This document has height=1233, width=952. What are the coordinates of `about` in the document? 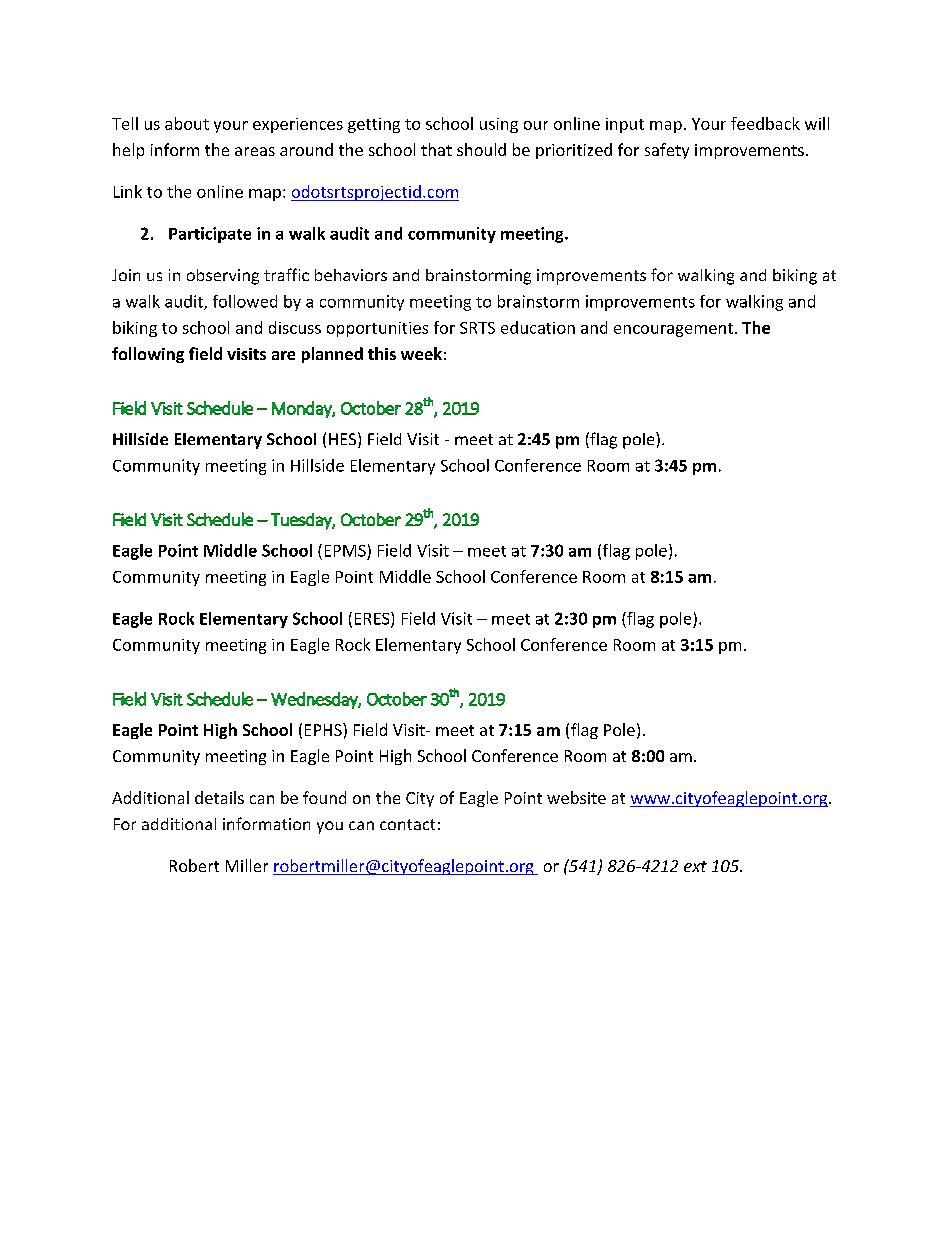 It's located at (187, 123).
